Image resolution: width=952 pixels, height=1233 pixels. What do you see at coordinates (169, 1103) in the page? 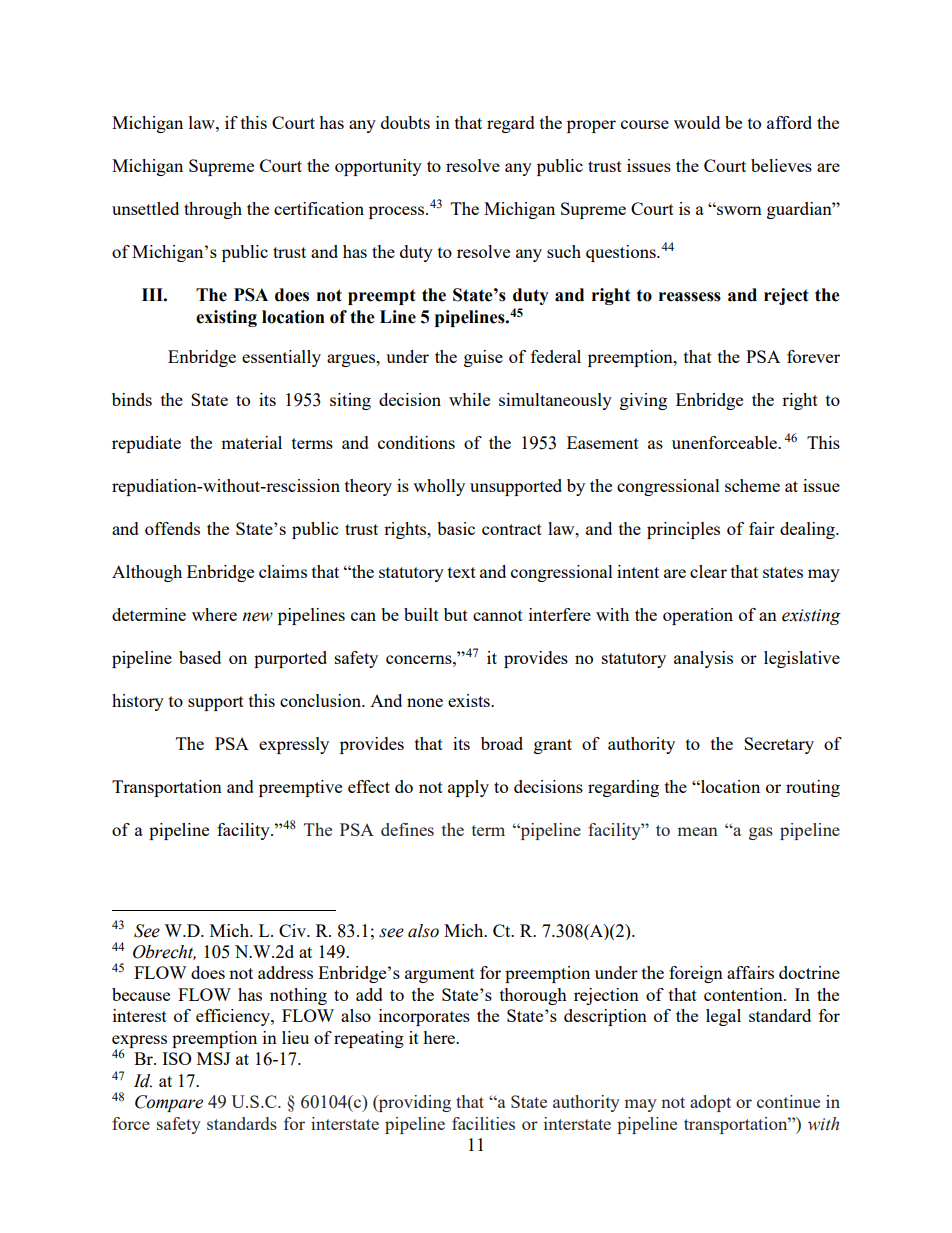
I see `Compare` at bounding box center [169, 1103].
